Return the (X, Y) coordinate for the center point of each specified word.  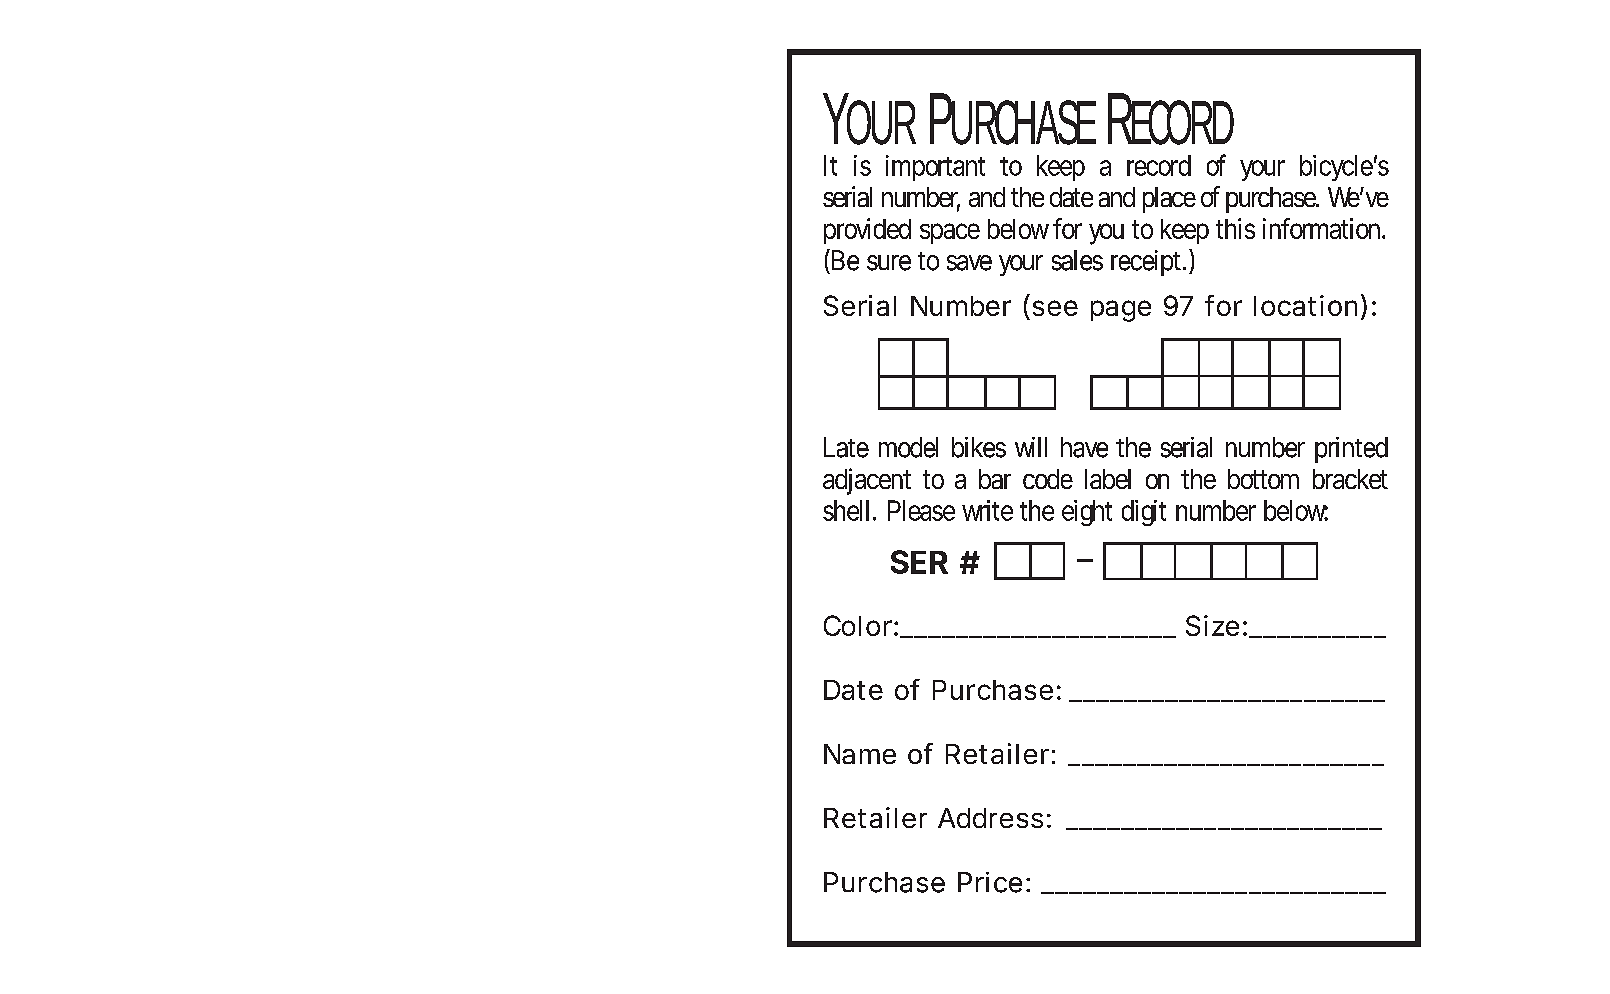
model (908, 447)
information (1321, 228)
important (935, 168)
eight (1087, 513)
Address (990, 818)
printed (1351, 450)
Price (990, 882)
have (1084, 447)
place (1169, 200)
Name (860, 754)
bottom (1263, 479)
